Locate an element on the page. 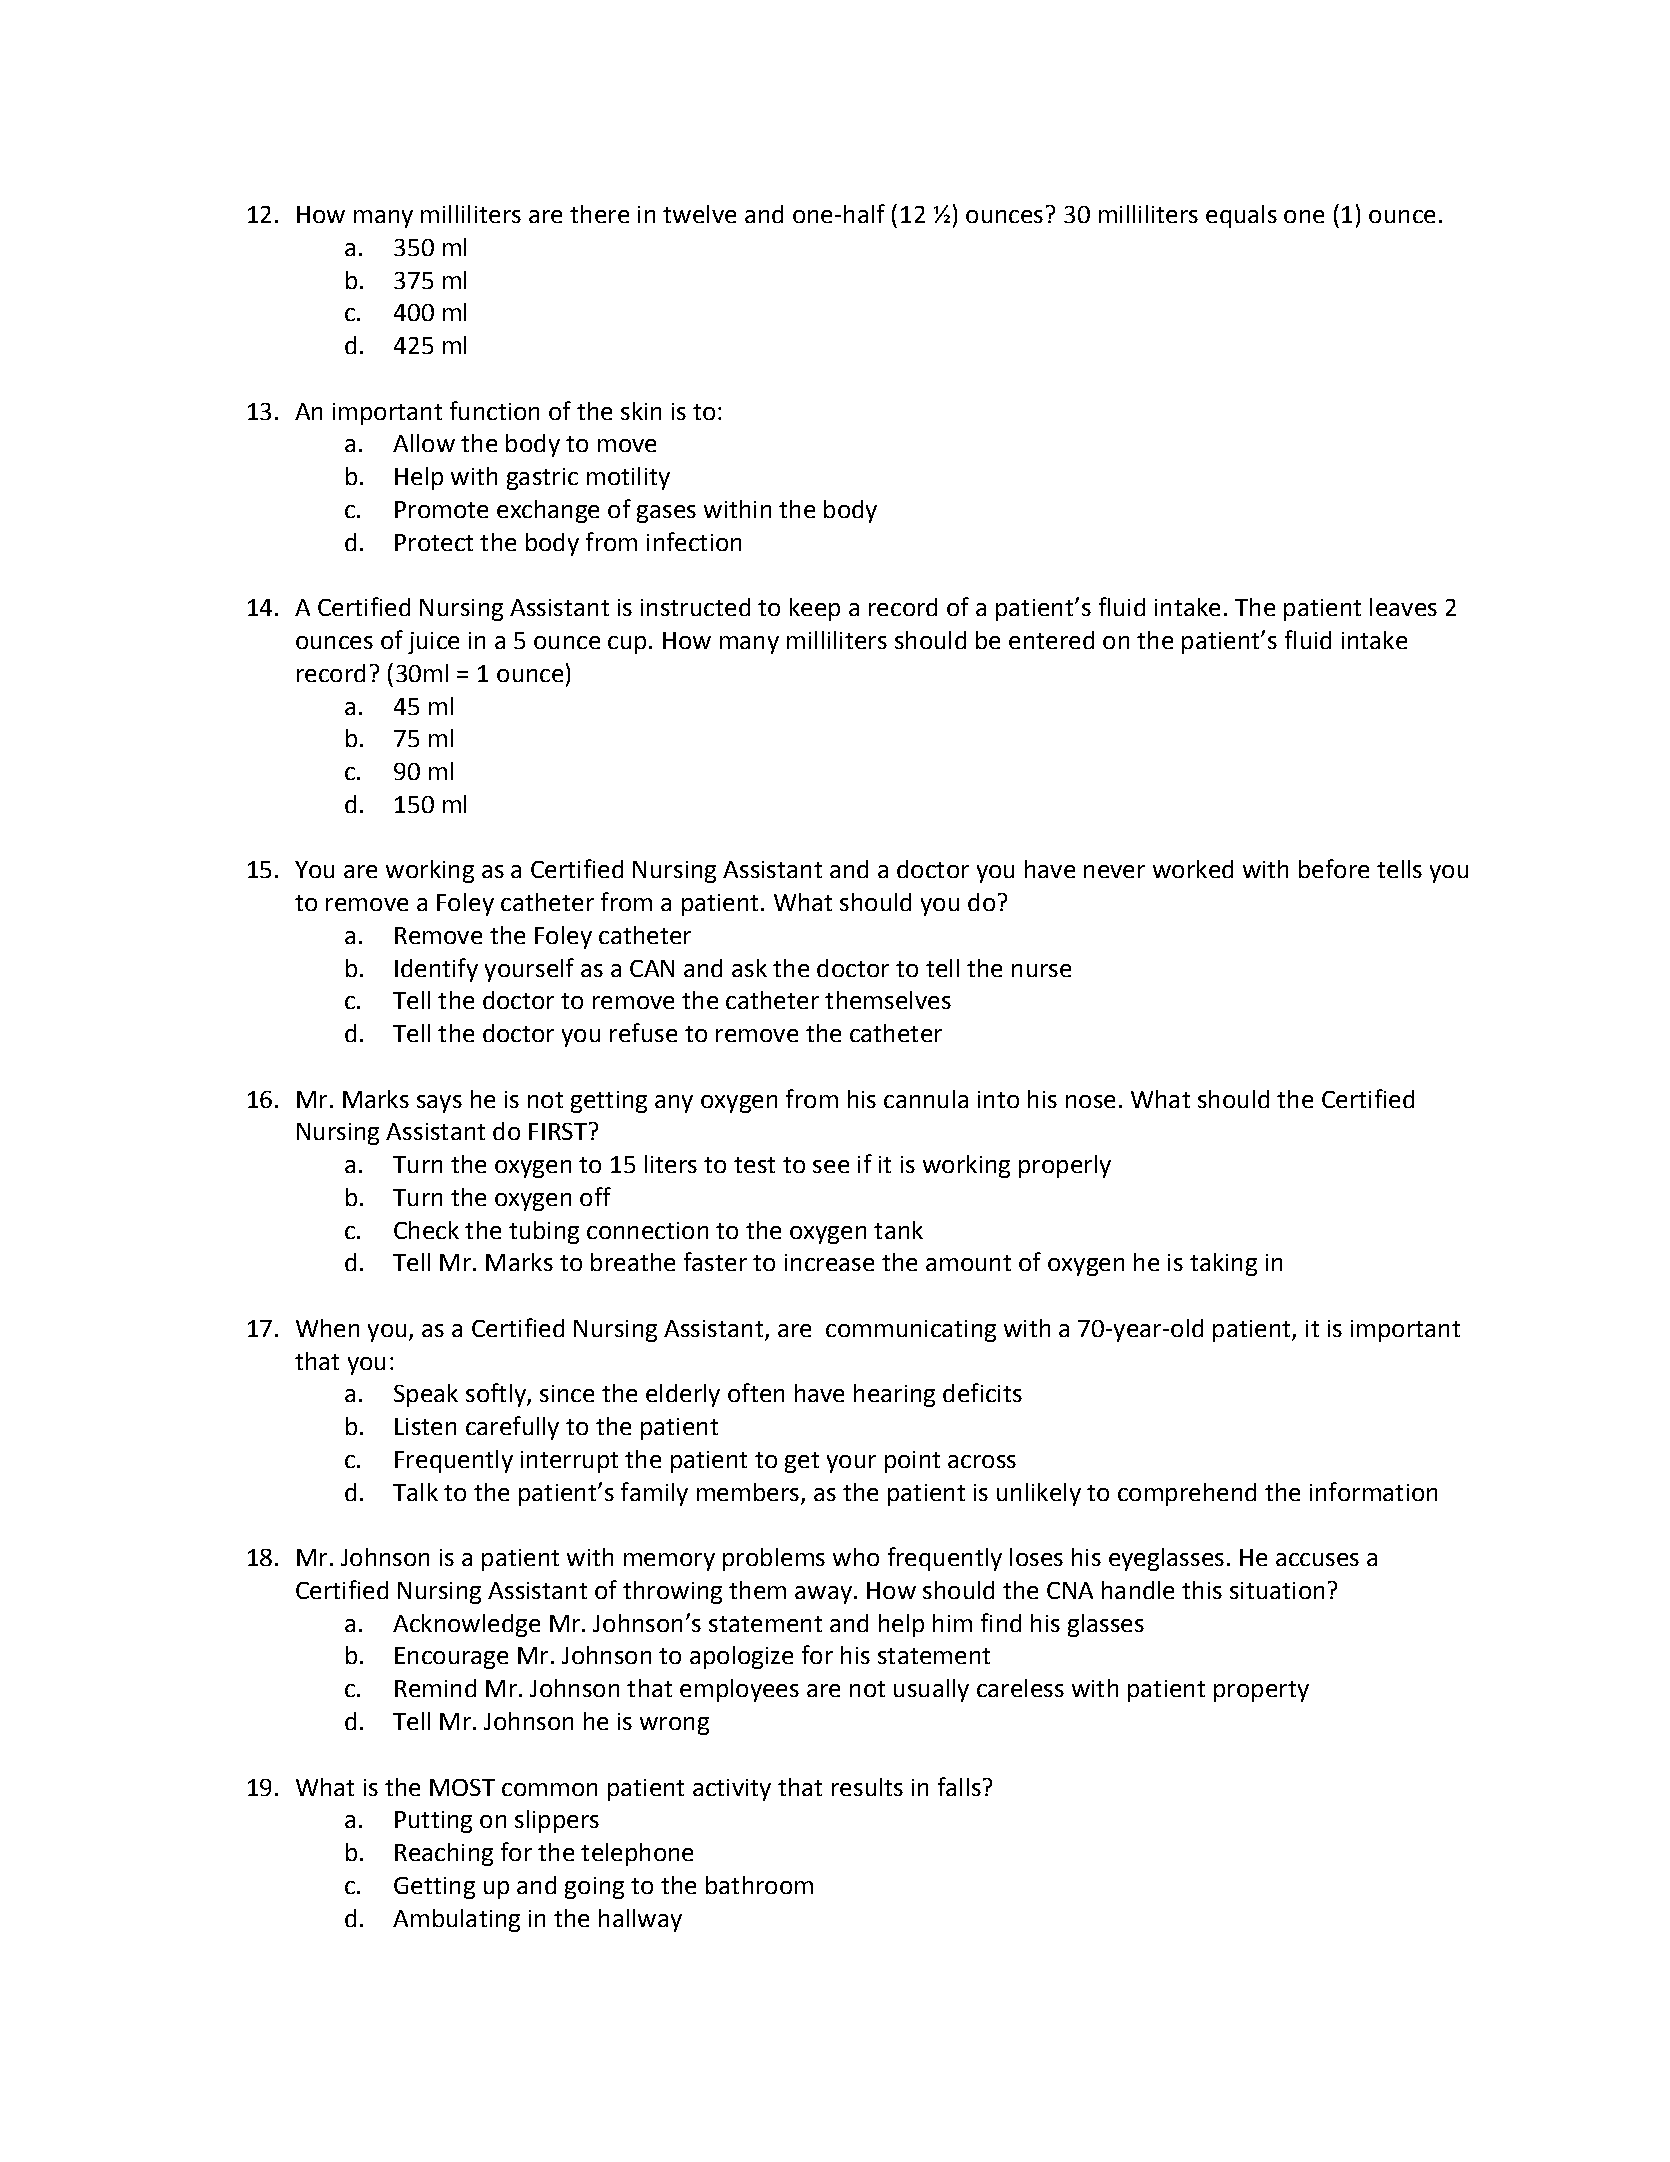 This page has height=2162, width=1670. Talk is located at coordinates (415, 1492).
